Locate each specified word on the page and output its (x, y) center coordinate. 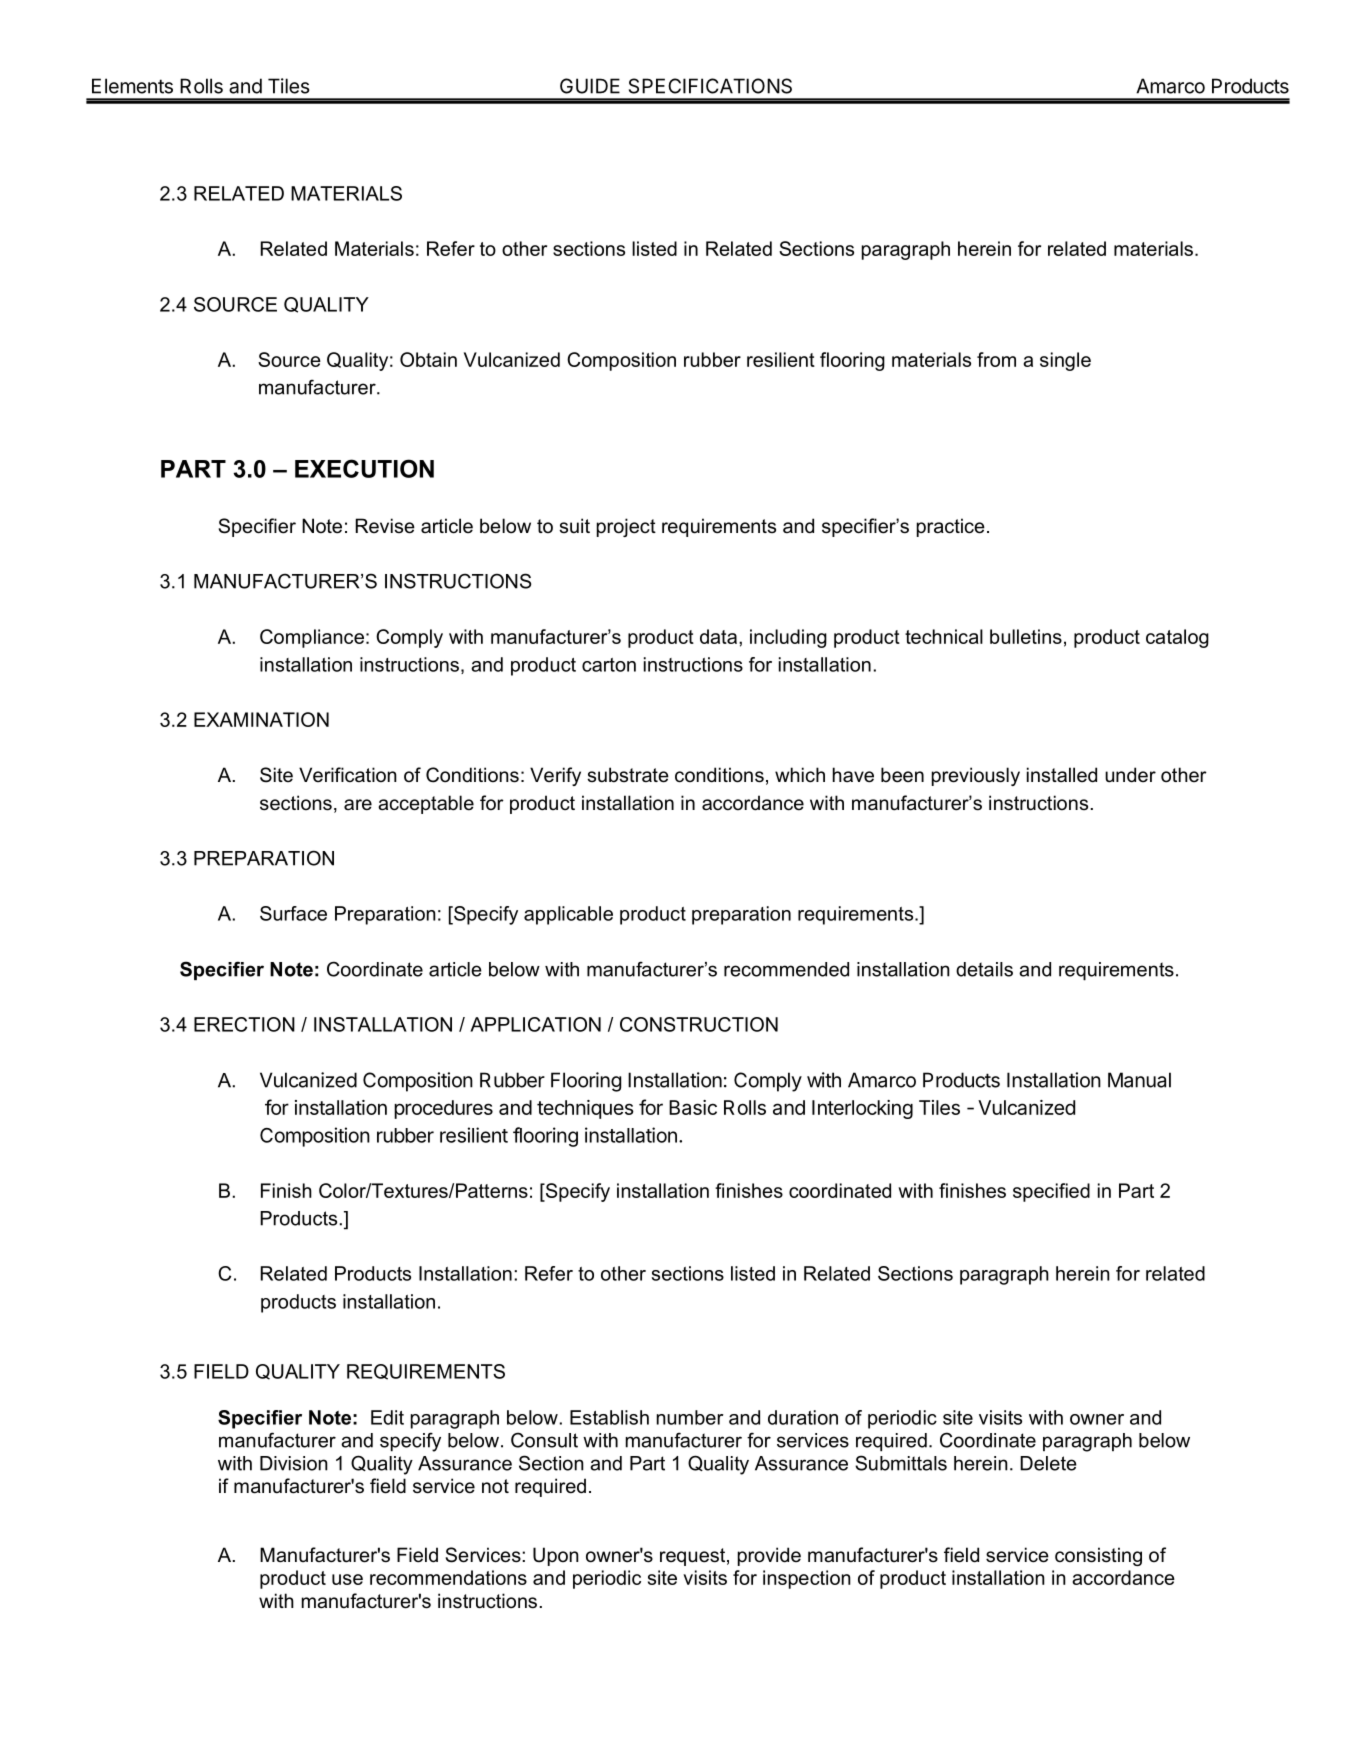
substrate (628, 775)
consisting (1098, 1556)
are (358, 805)
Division (294, 1463)
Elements (132, 86)
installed (1062, 775)
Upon (556, 1556)
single (1065, 361)
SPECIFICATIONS (710, 86)
